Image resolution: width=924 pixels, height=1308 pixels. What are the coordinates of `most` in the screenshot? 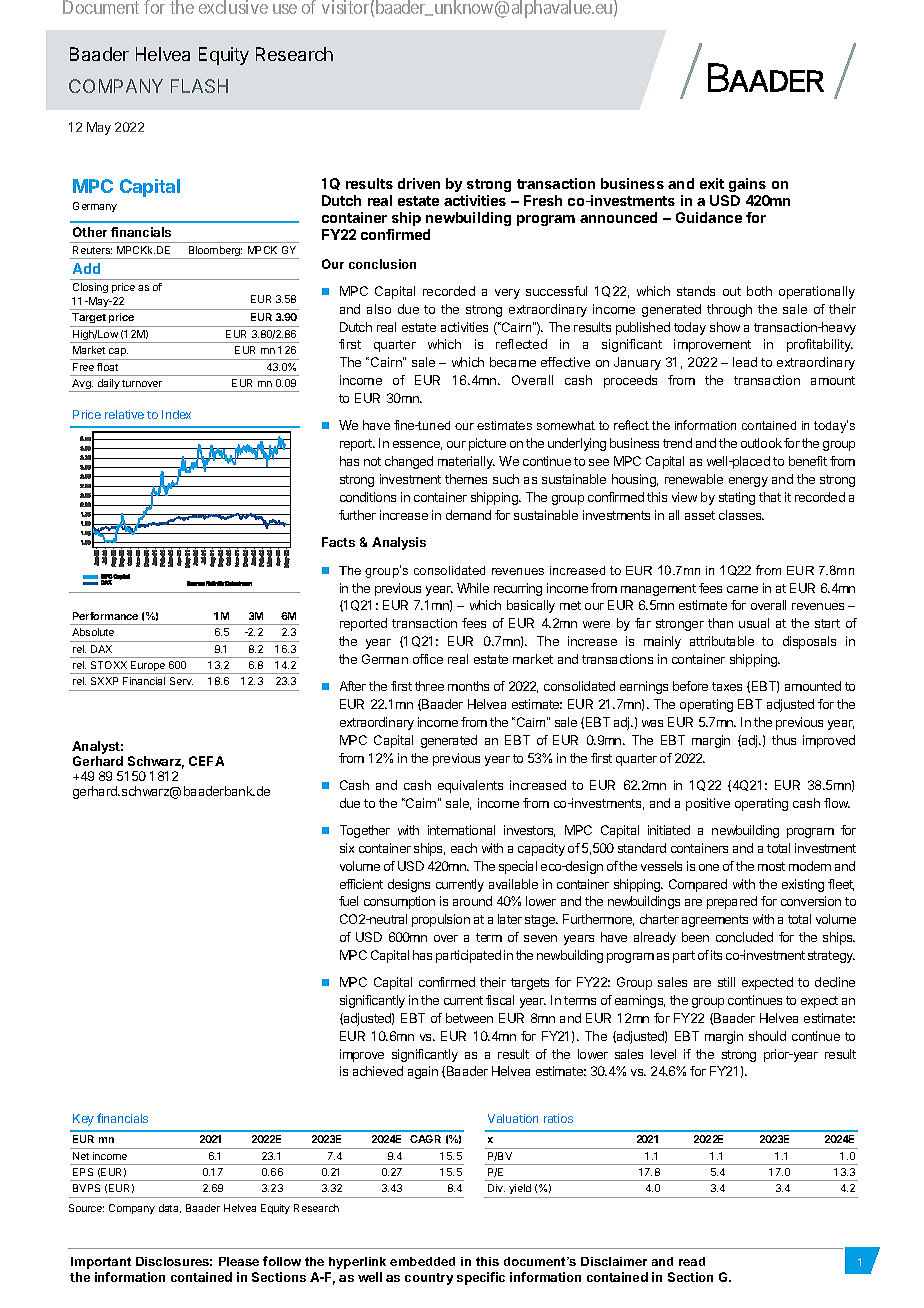 It's located at (771, 866).
